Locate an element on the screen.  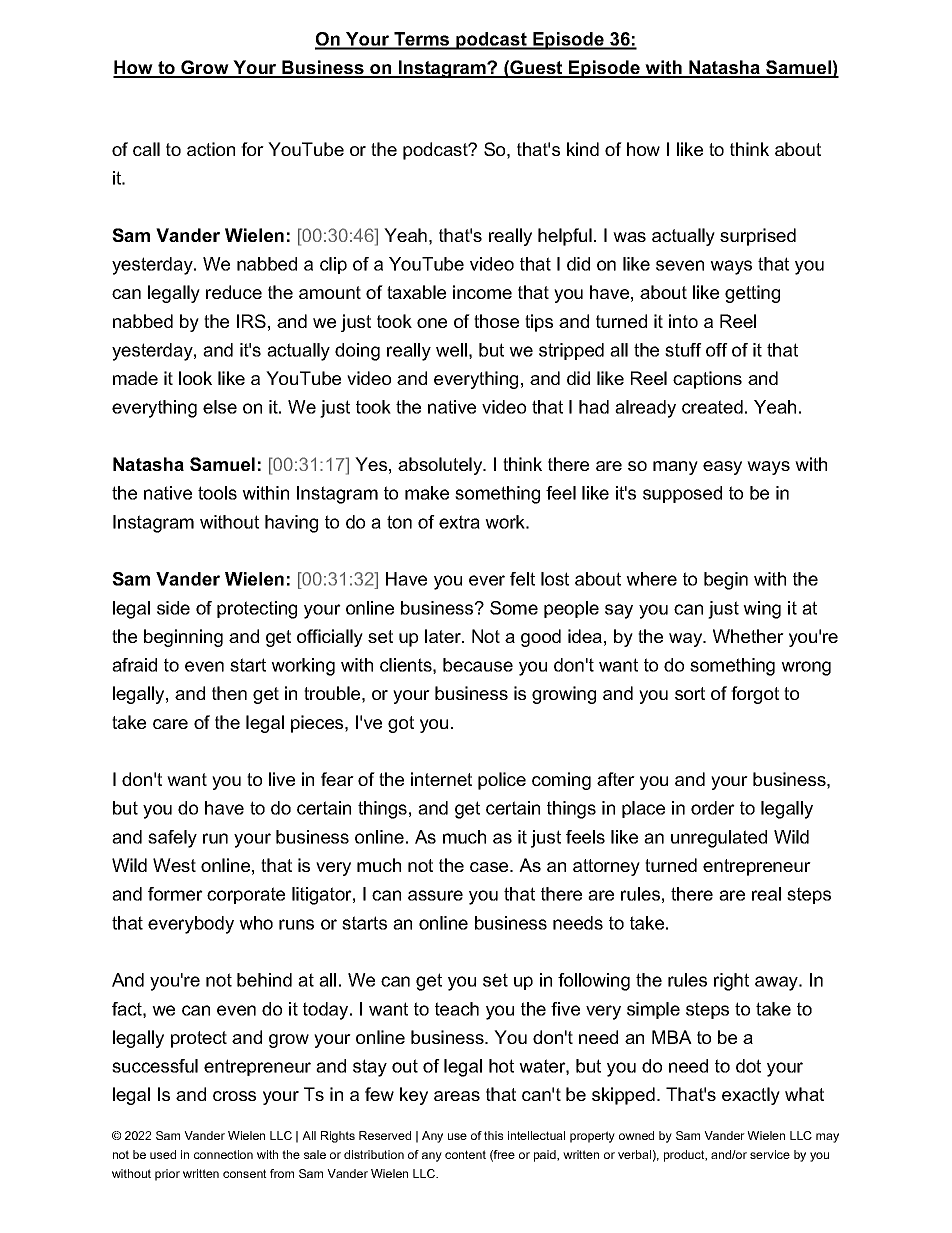
kind is located at coordinates (583, 149).
